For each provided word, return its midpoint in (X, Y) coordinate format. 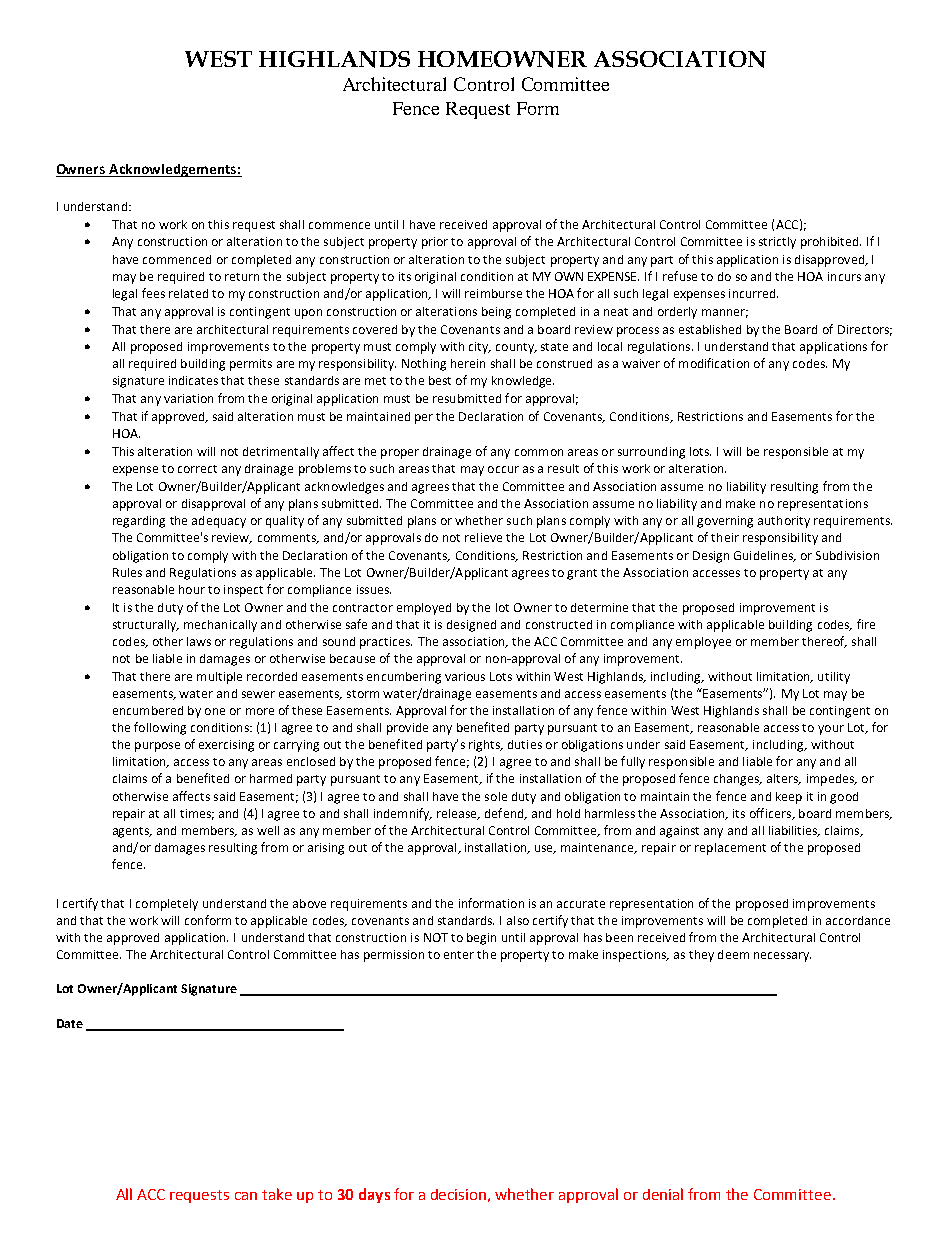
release (458, 814)
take (277, 1194)
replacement (730, 849)
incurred (753, 293)
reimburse (493, 293)
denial (663, 1194)
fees (153, 293)
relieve (483, 537)
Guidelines (764, 556)
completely (167, 905)
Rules (127, 572)
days (374, 1195)
